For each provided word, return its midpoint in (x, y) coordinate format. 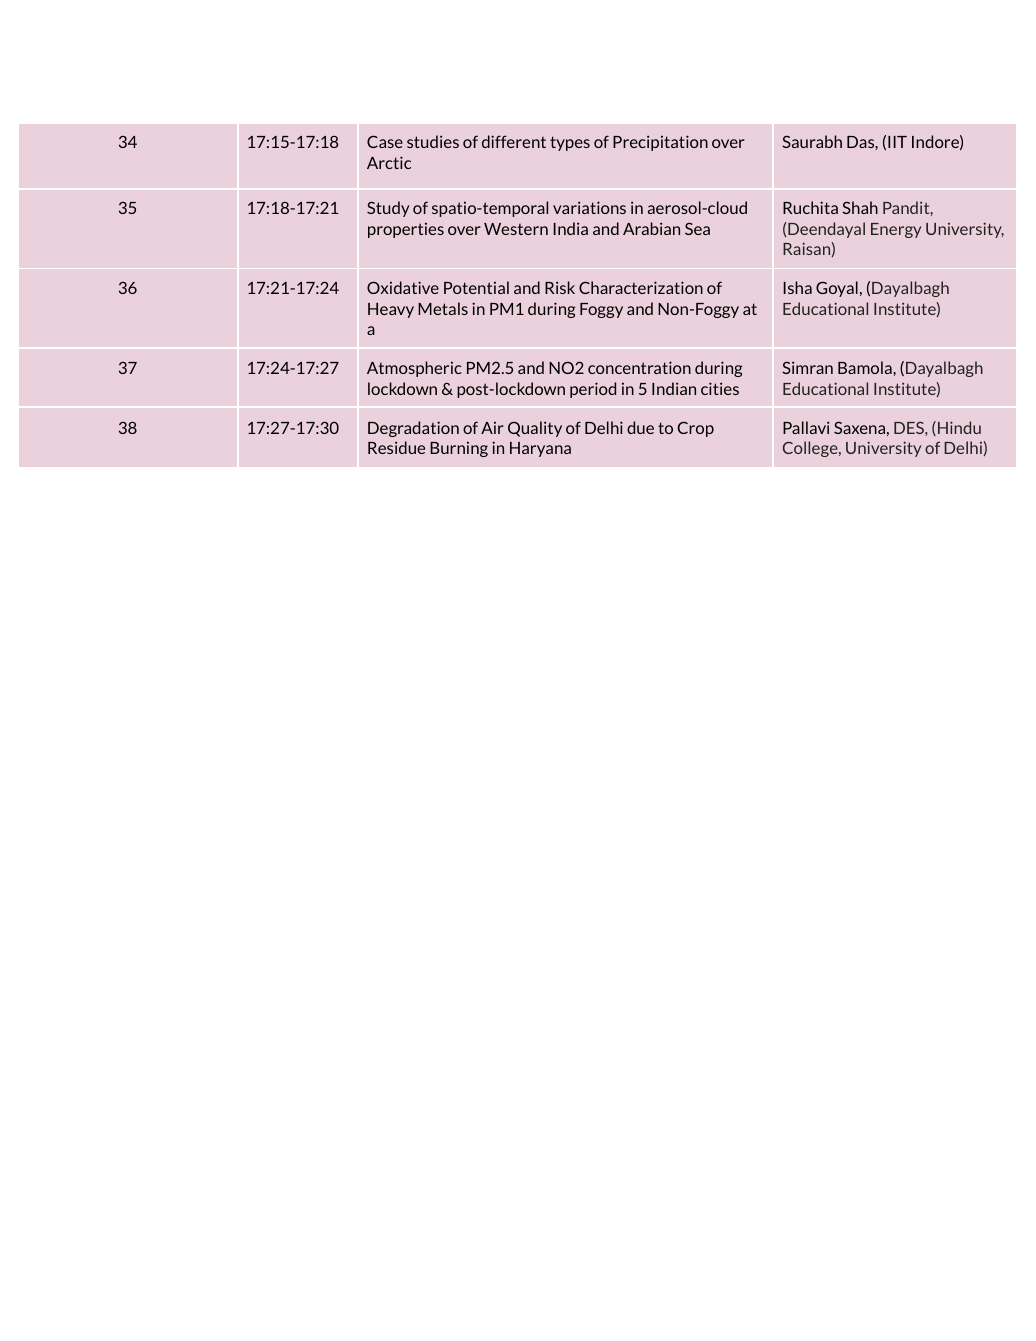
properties (406, 230)
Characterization (641, 287)
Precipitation (660, 143)
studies (433, 141)
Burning (459, 449)
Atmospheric (414, 369)
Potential (476, 287)
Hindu (959, 427)
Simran (807, 367)
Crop (696, 429)
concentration (639, 367)
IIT (897, 142)
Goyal (837, 289)
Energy (896, 230)
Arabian (651, 228)
